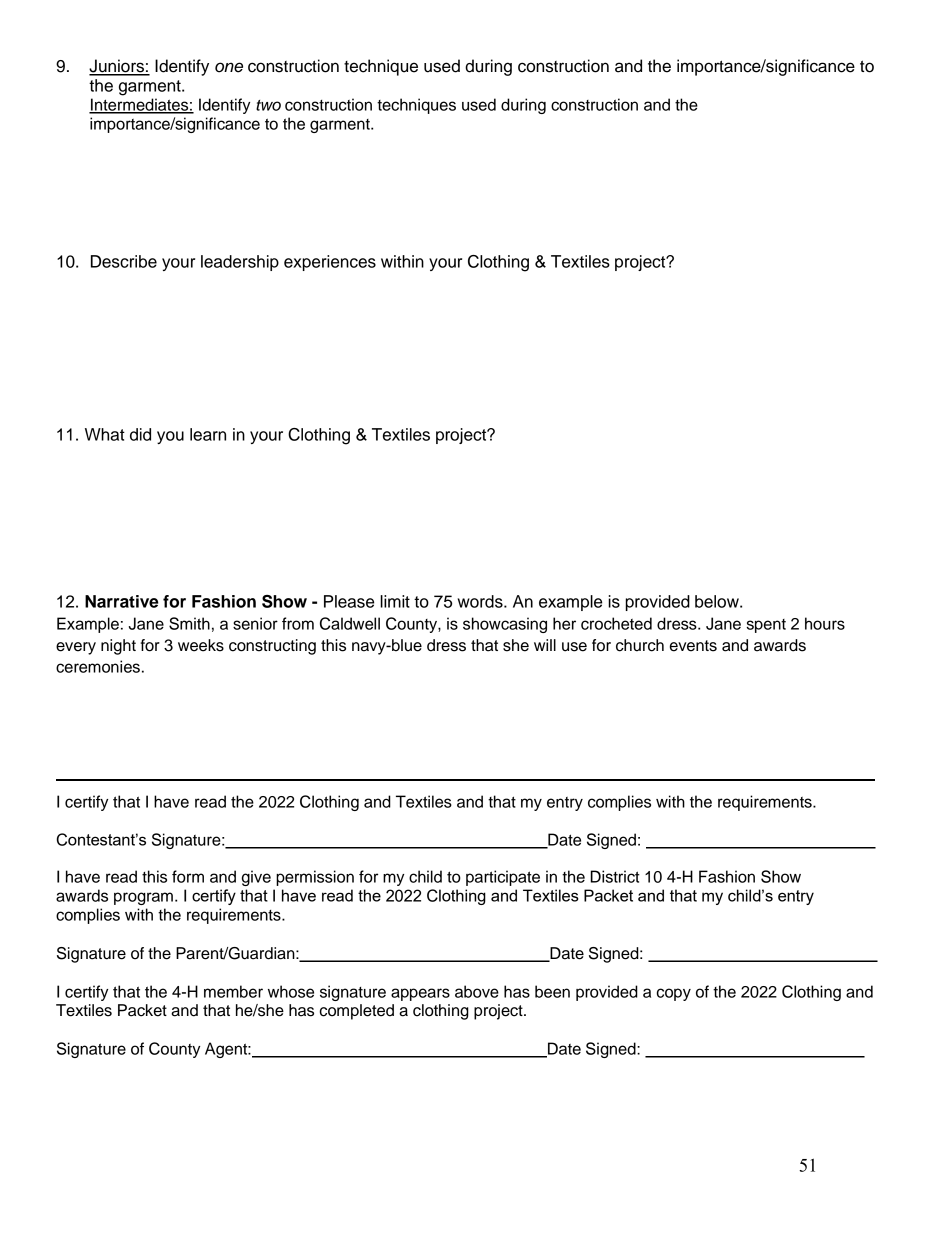 This image has height=1233, width=952. I want to click on Describe, so click(124, 261).
